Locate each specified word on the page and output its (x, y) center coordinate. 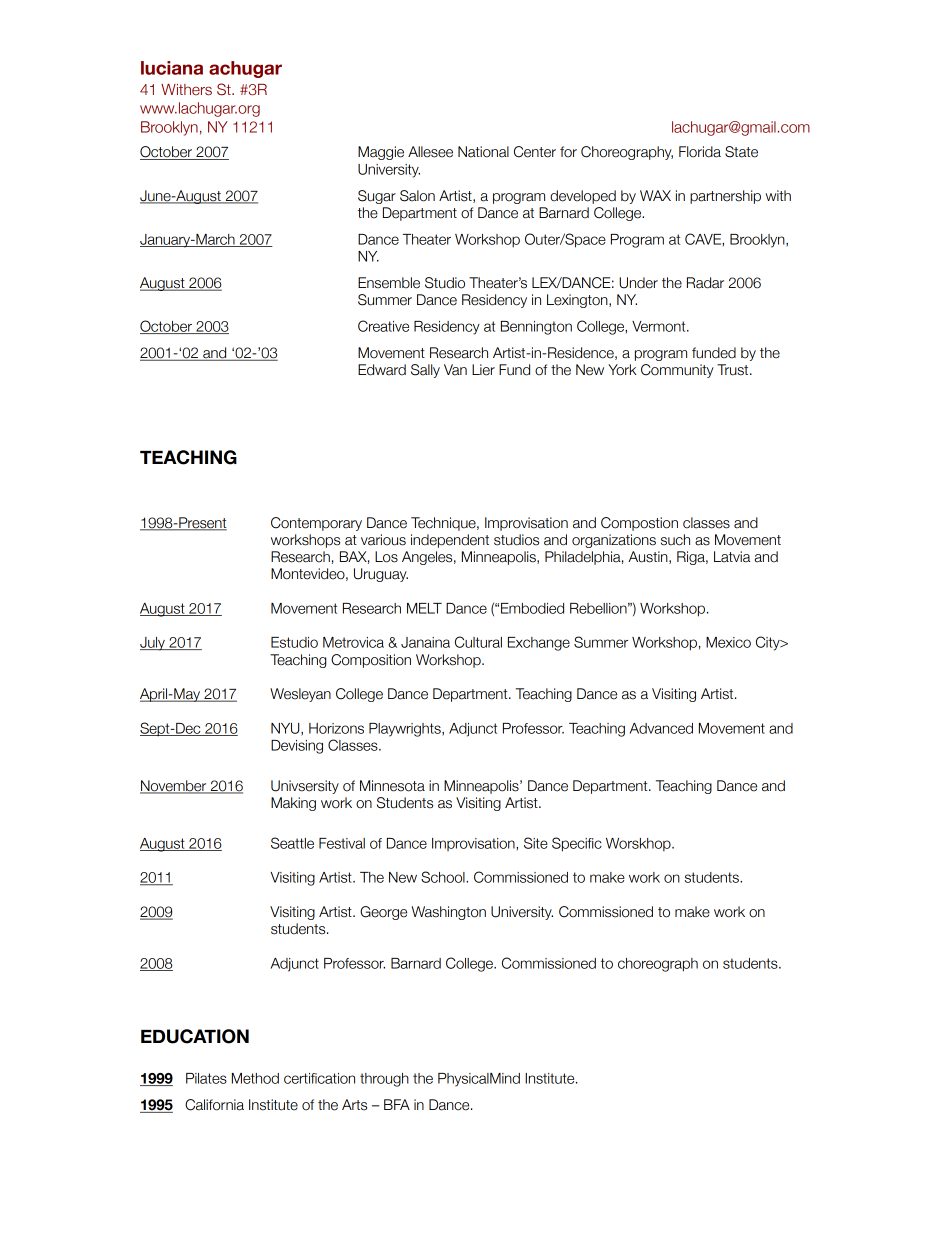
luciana (172, 68)
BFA (397, 1104)
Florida (700, 152)
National (483, 152)
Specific (577, 844)
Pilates (206, 1078)
